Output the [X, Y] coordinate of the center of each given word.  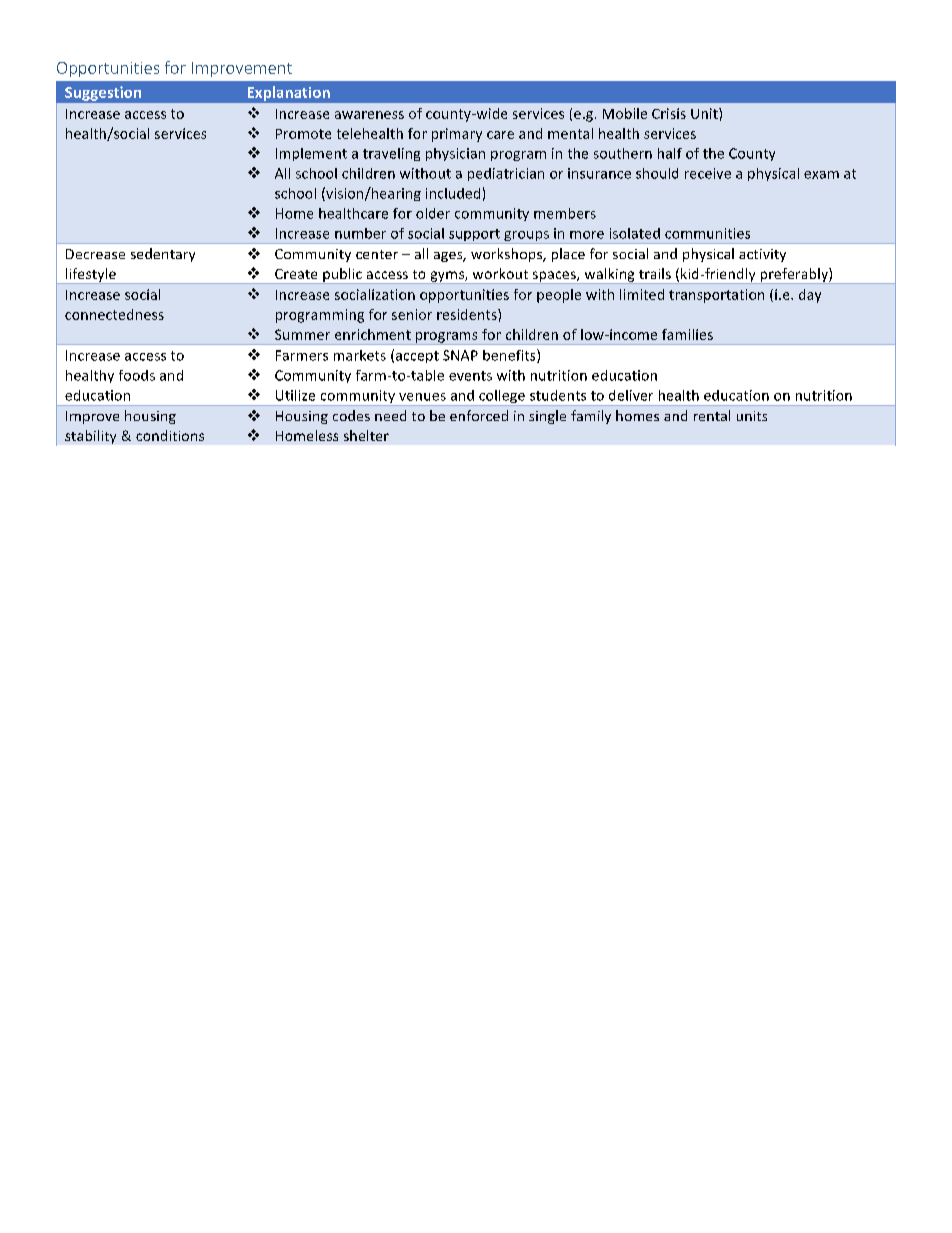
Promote [303, 134]
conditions [170, 435]
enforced [479, 415]
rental [712, 415]
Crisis [669, 113]
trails [655, 273]
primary [457, 135]
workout [500, 273]
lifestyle [91, 276]
